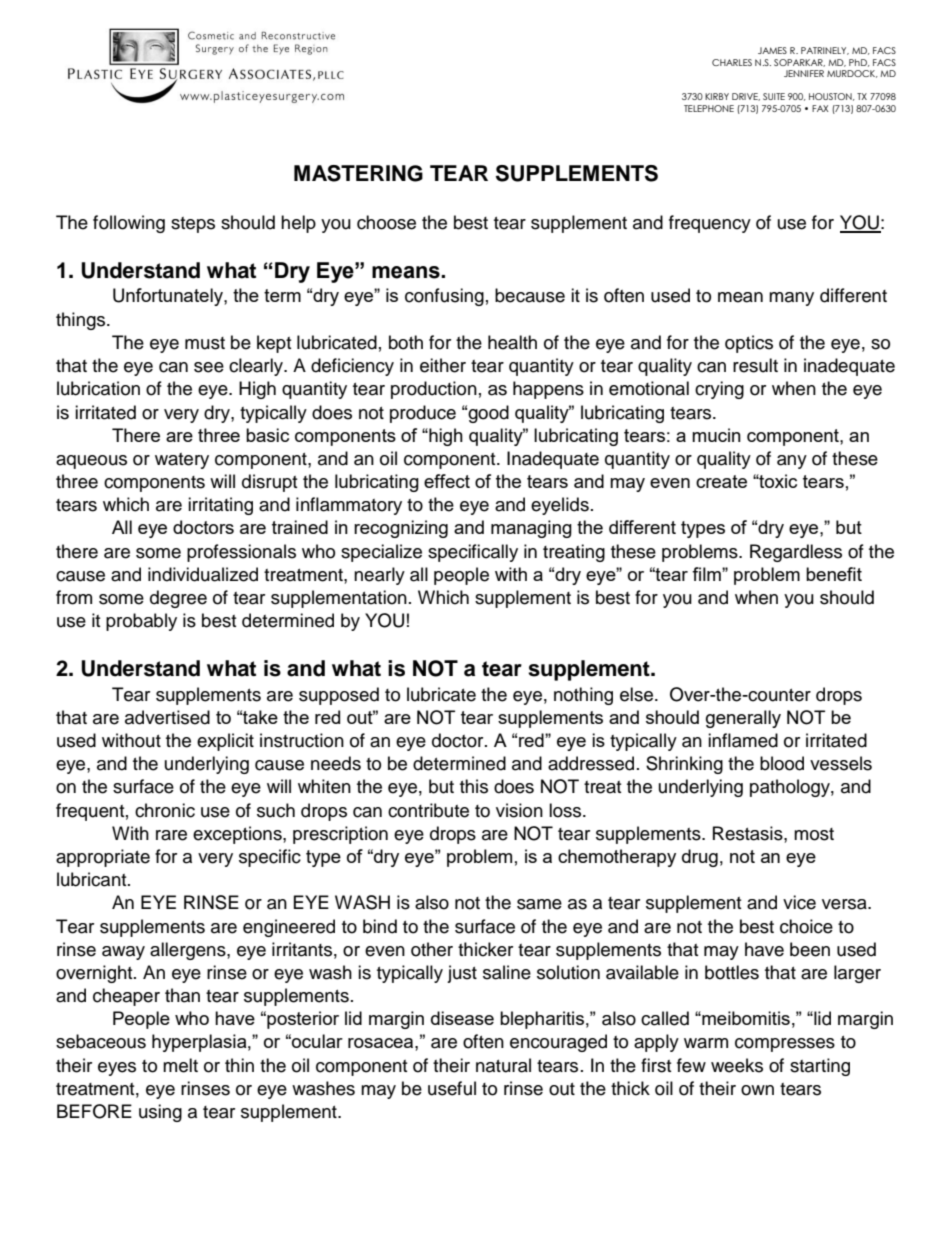 The image size is (952, 1233). Describe the element at coordinates (716, 435) in the document. I see `mucin` at that location.
